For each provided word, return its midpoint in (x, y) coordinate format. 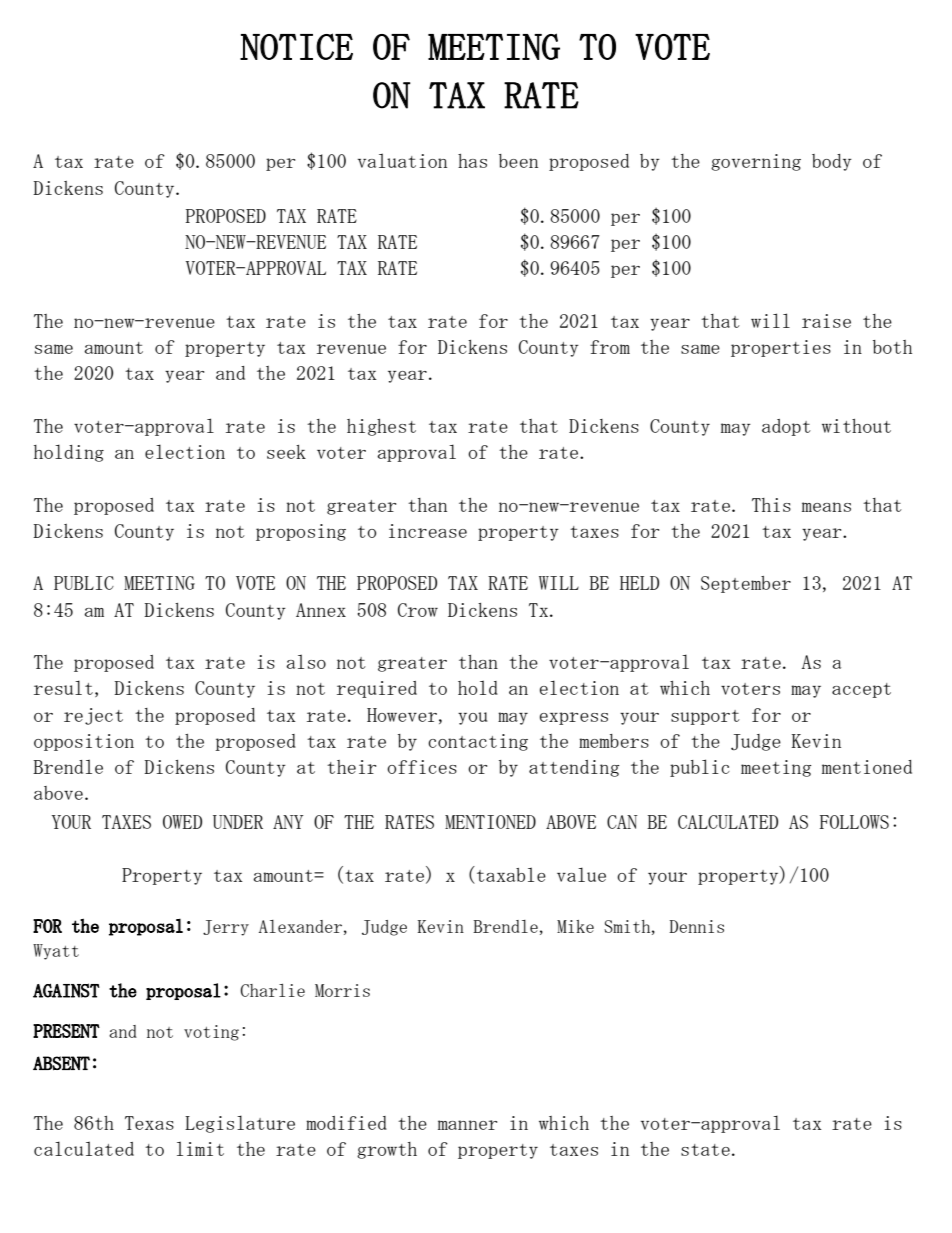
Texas (149, 1123)
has (472, 161)
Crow (418, 610)
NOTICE (296, 46)
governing (756, 162)
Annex (321, 610)
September (746, 584)
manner (467, 1125)
